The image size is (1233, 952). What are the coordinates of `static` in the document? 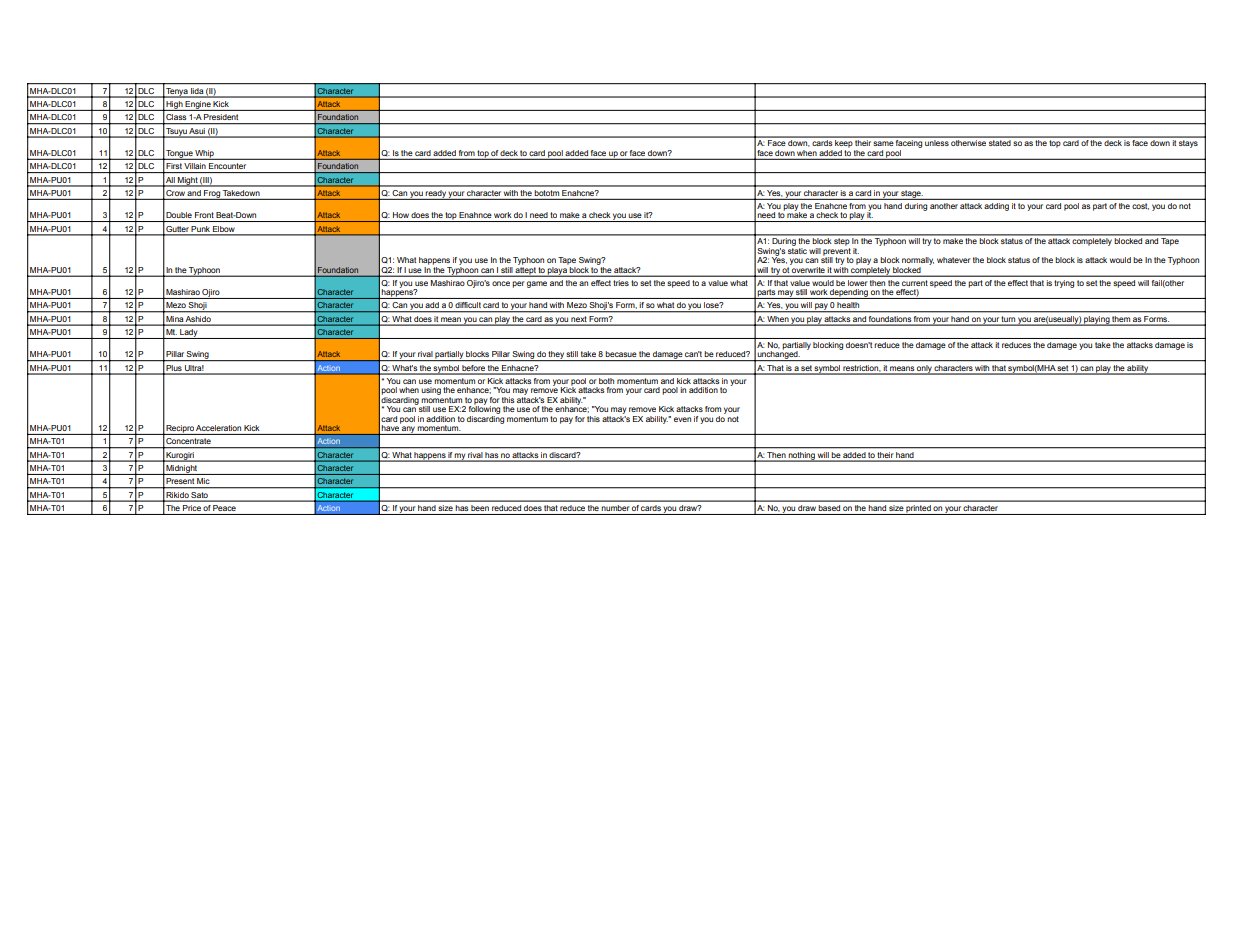 It's located at (797, 249).
